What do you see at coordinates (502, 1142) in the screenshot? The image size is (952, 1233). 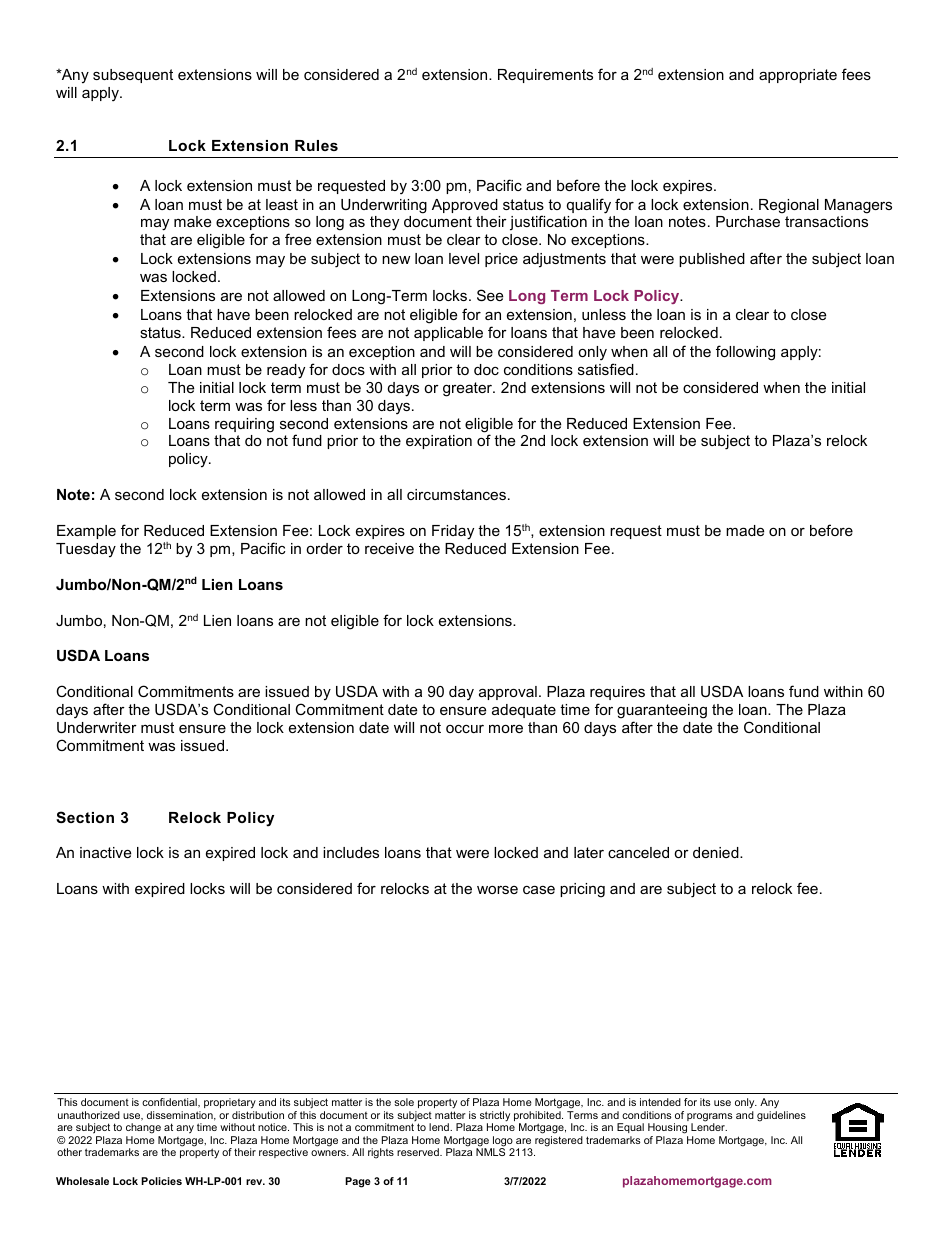 I see `logo` at bounding box center [502, 1142].
